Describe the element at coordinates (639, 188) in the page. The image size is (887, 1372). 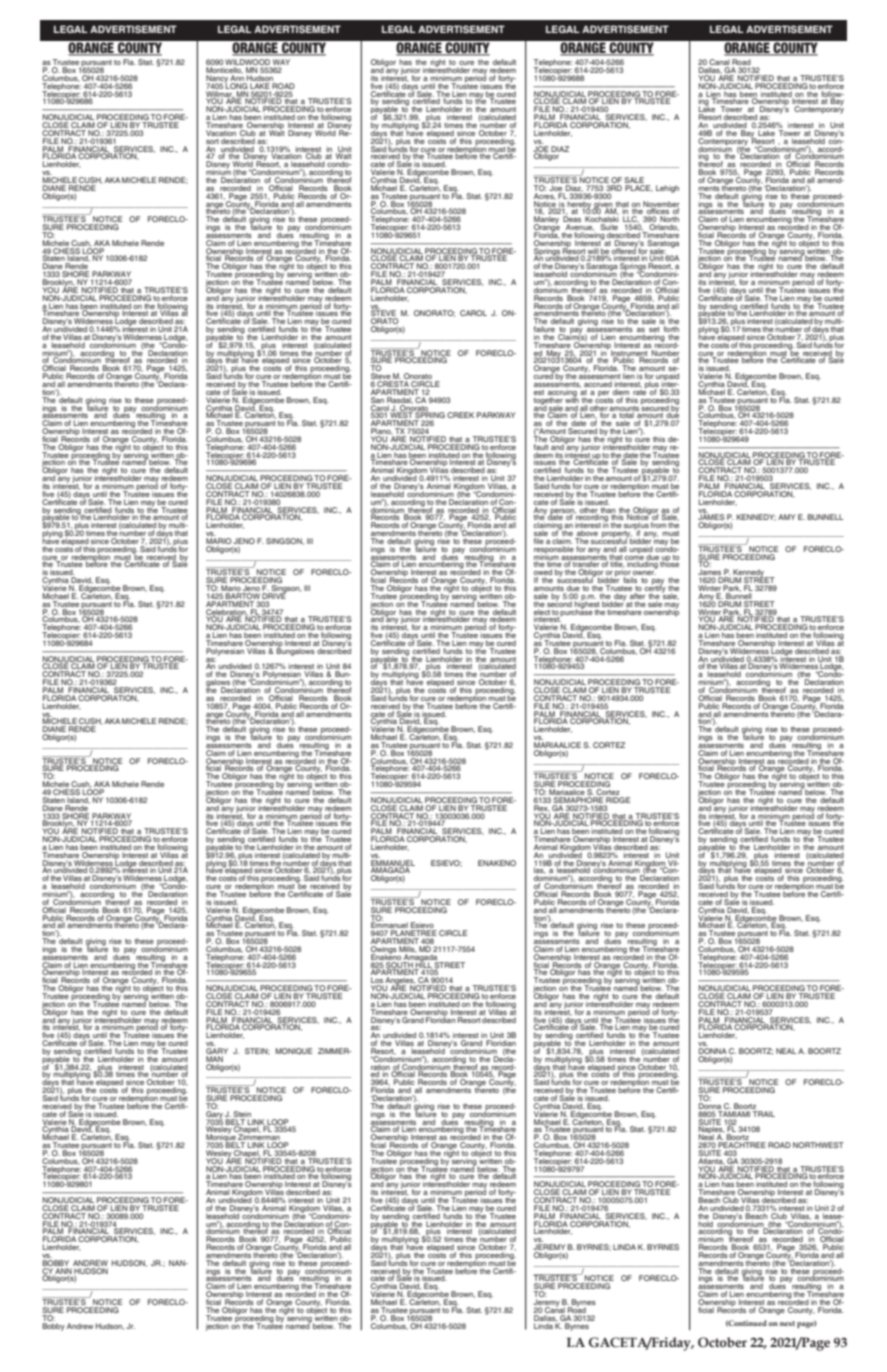
I see `PLACE` at that location.
